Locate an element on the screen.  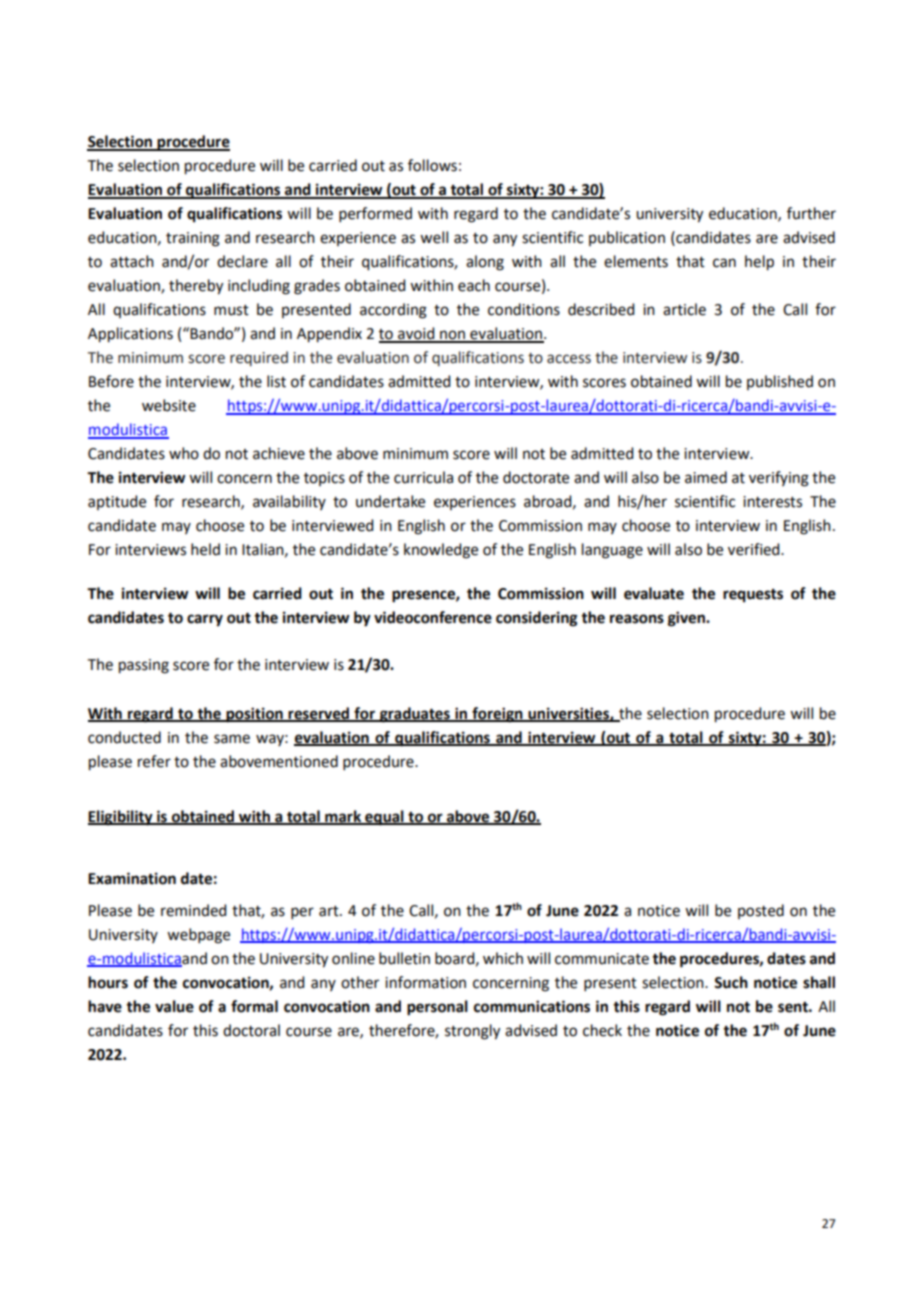
training is located at coordinates (193, 239).
